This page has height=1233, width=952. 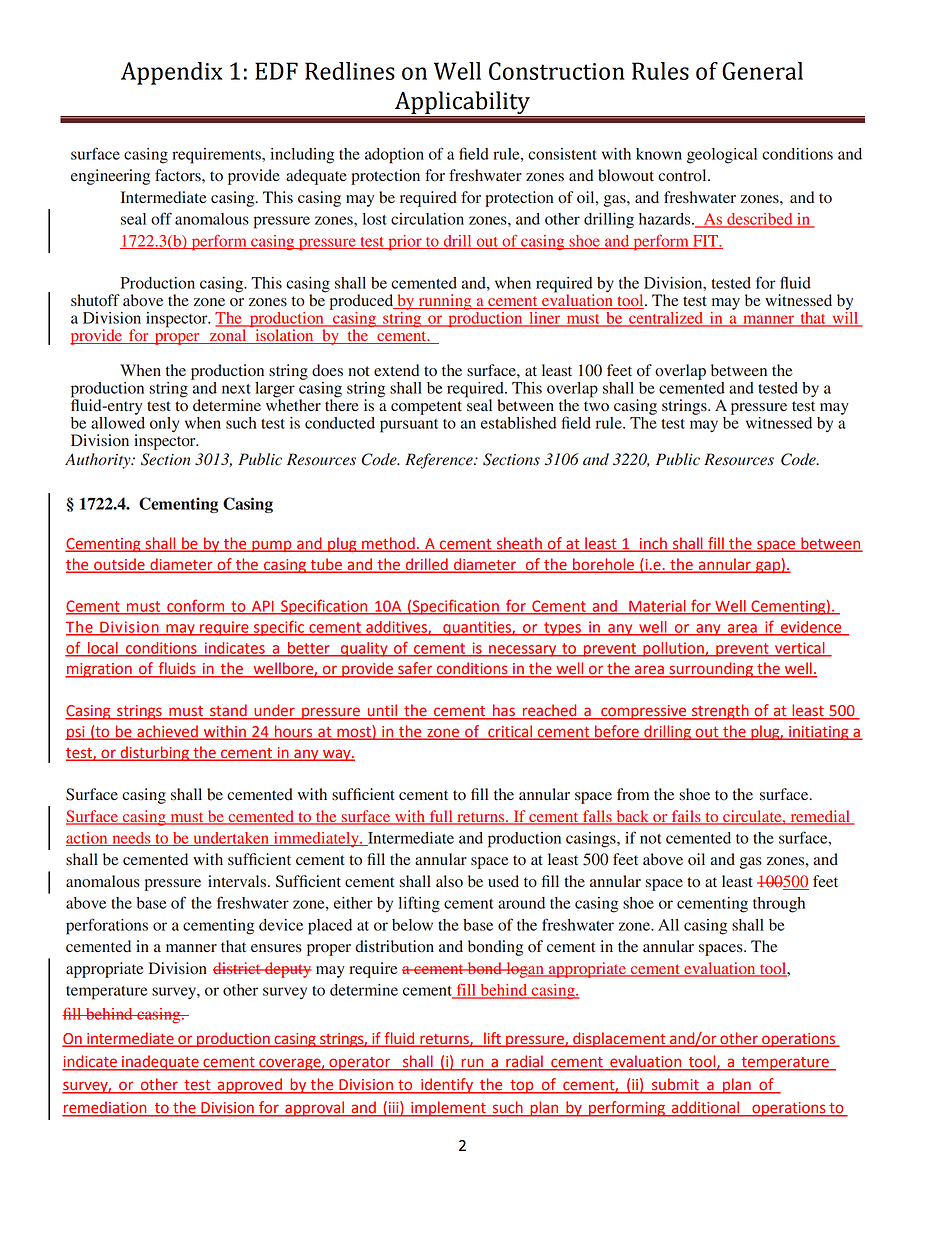 What do you see at coordinates (394, 156) in the page?
I see `adoption` at bounding box center [394, 156].
